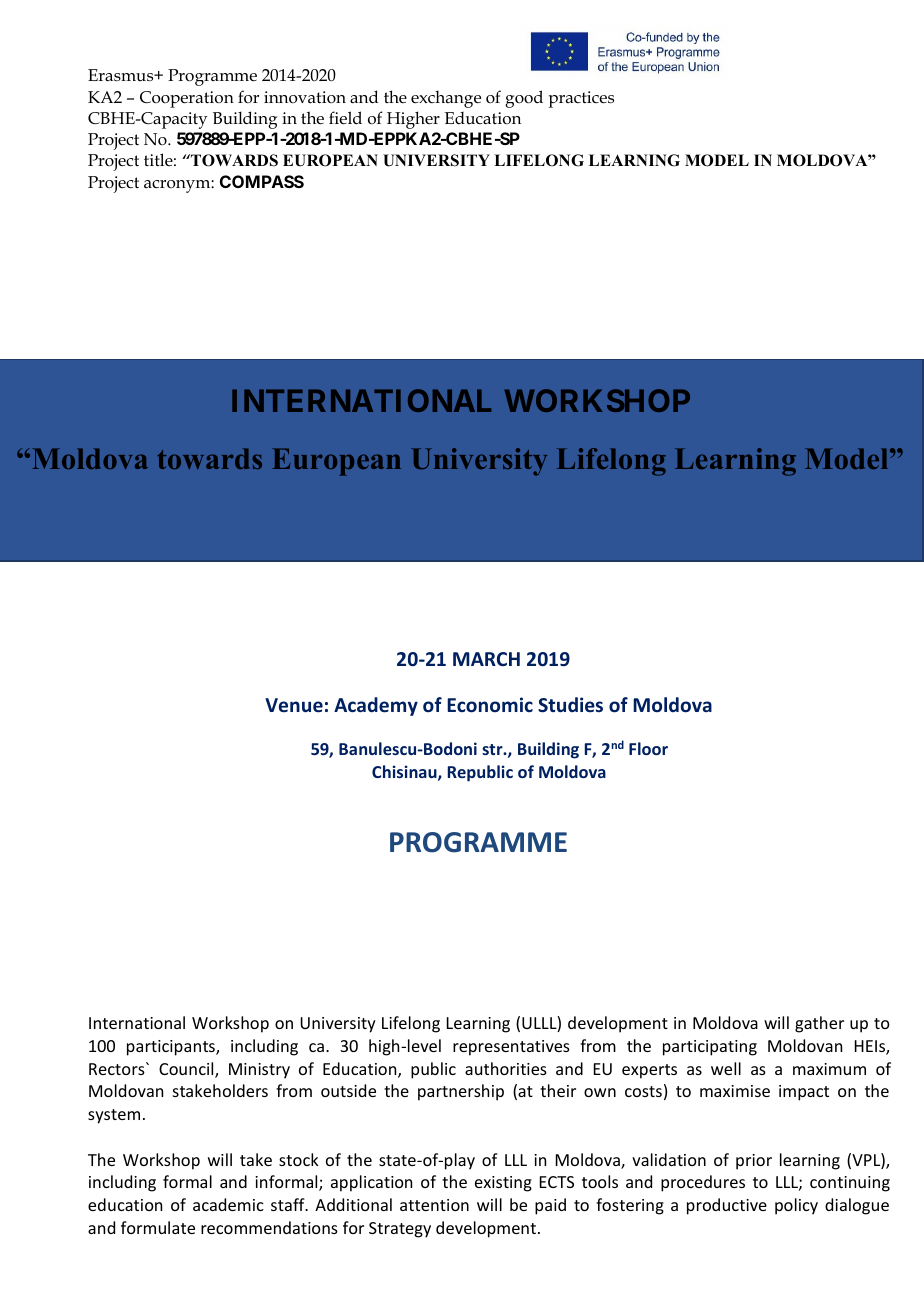 This image has height=1308, width=924. What do you see at coordinates (376, 706) in the image?
I see `Academy` at bounding box center [376, 706].
